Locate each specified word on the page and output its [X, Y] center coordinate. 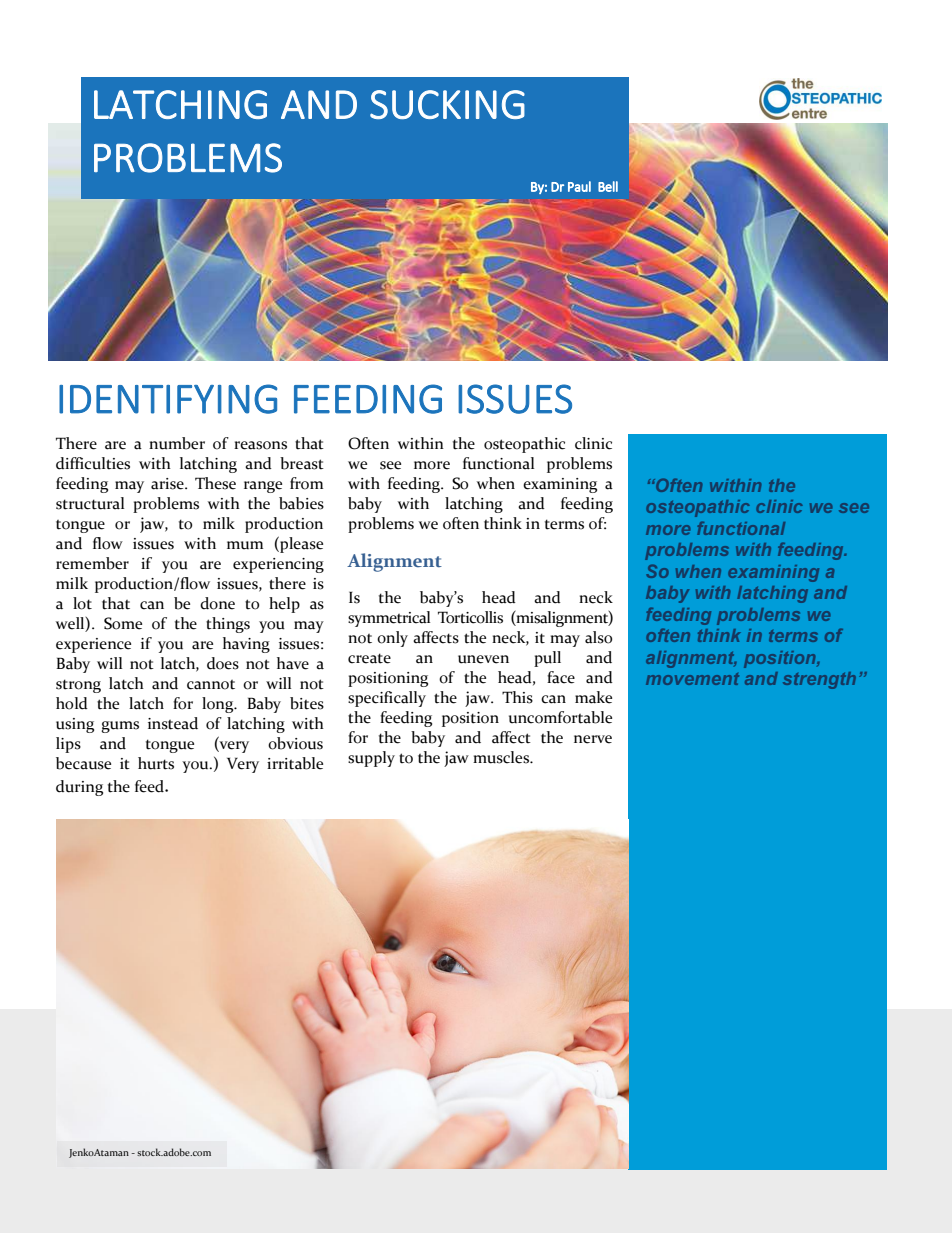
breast [302, 463]
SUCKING [447, 104]
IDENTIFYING [168, 399]
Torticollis [470, 617]
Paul [579, 186]
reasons [260, 445]
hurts [156, 763]
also [598, 637]
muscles [502, 757]
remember [92, 563]
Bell [608, 186]
